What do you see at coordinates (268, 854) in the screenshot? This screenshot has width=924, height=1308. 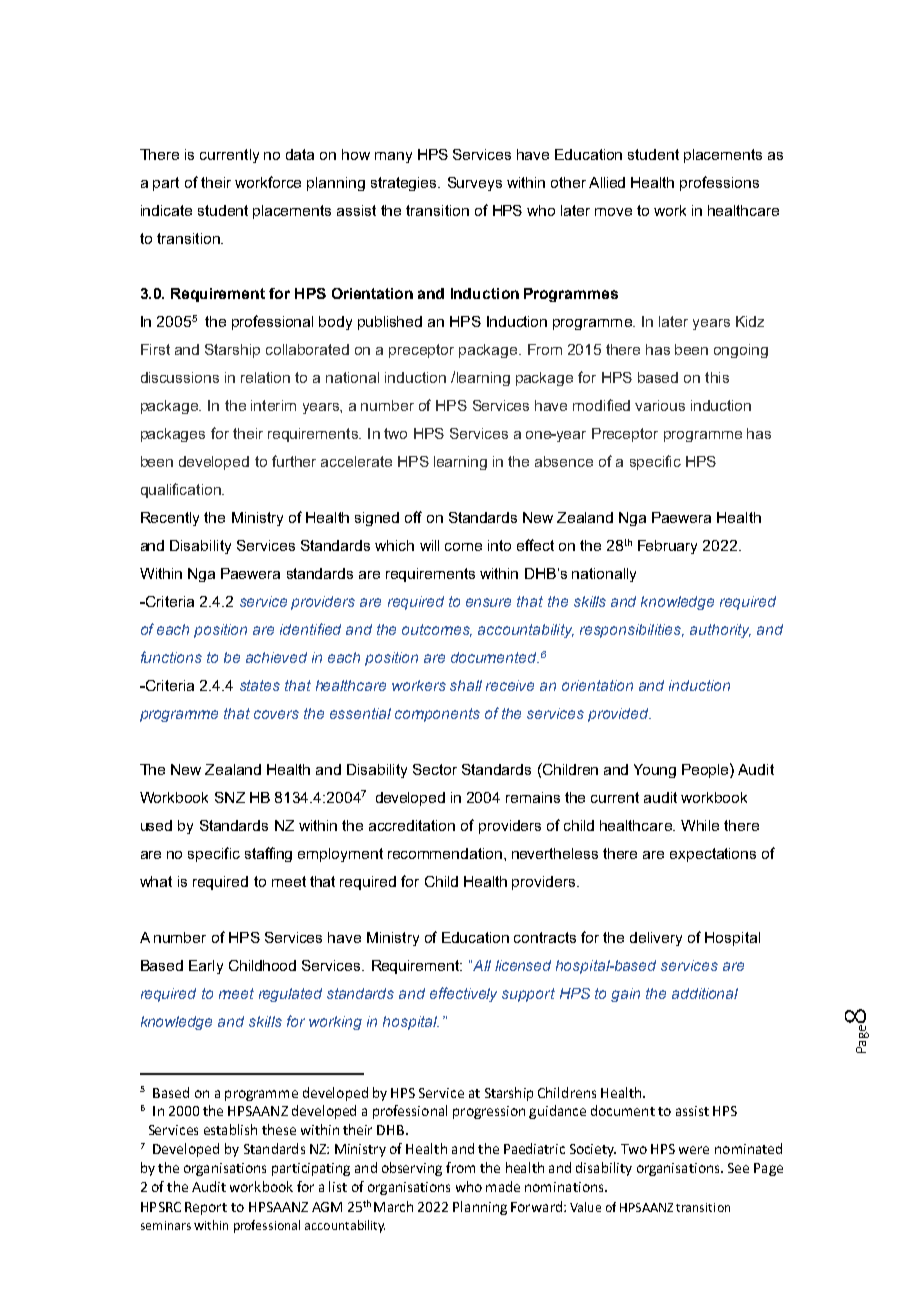 I see `staffing` at bounding box center [268, 854].
